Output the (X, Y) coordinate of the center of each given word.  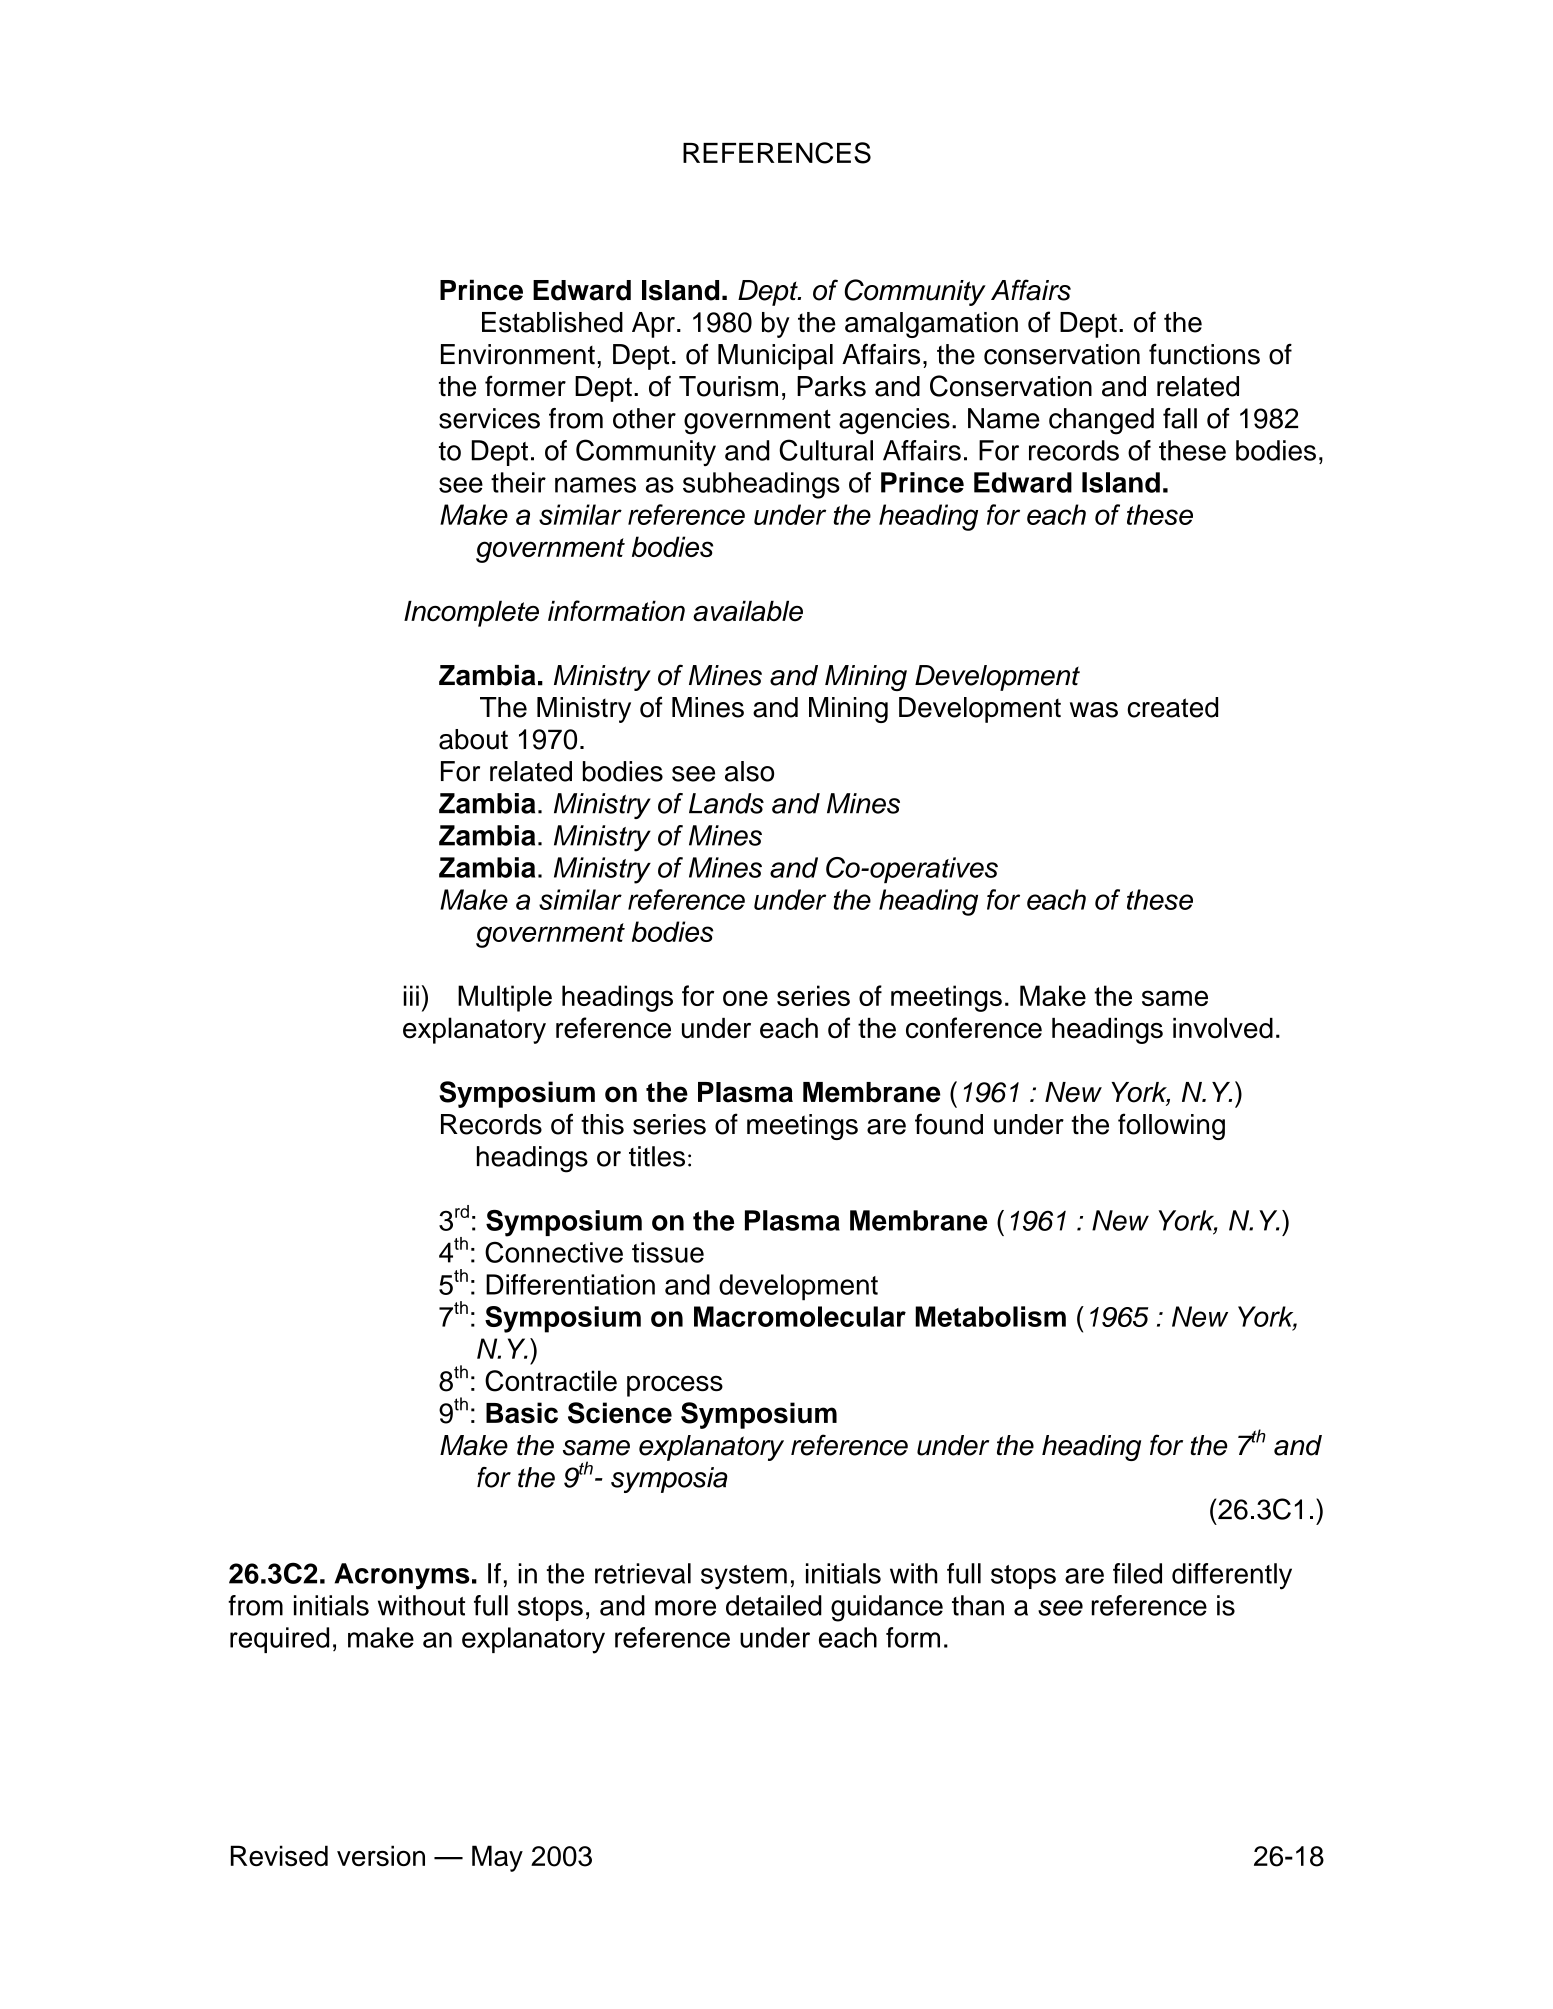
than (978, 1605)
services (489, 418)
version (381, 1855)
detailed (774, 1605)
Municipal (775, 357)
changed (1101, 421)
